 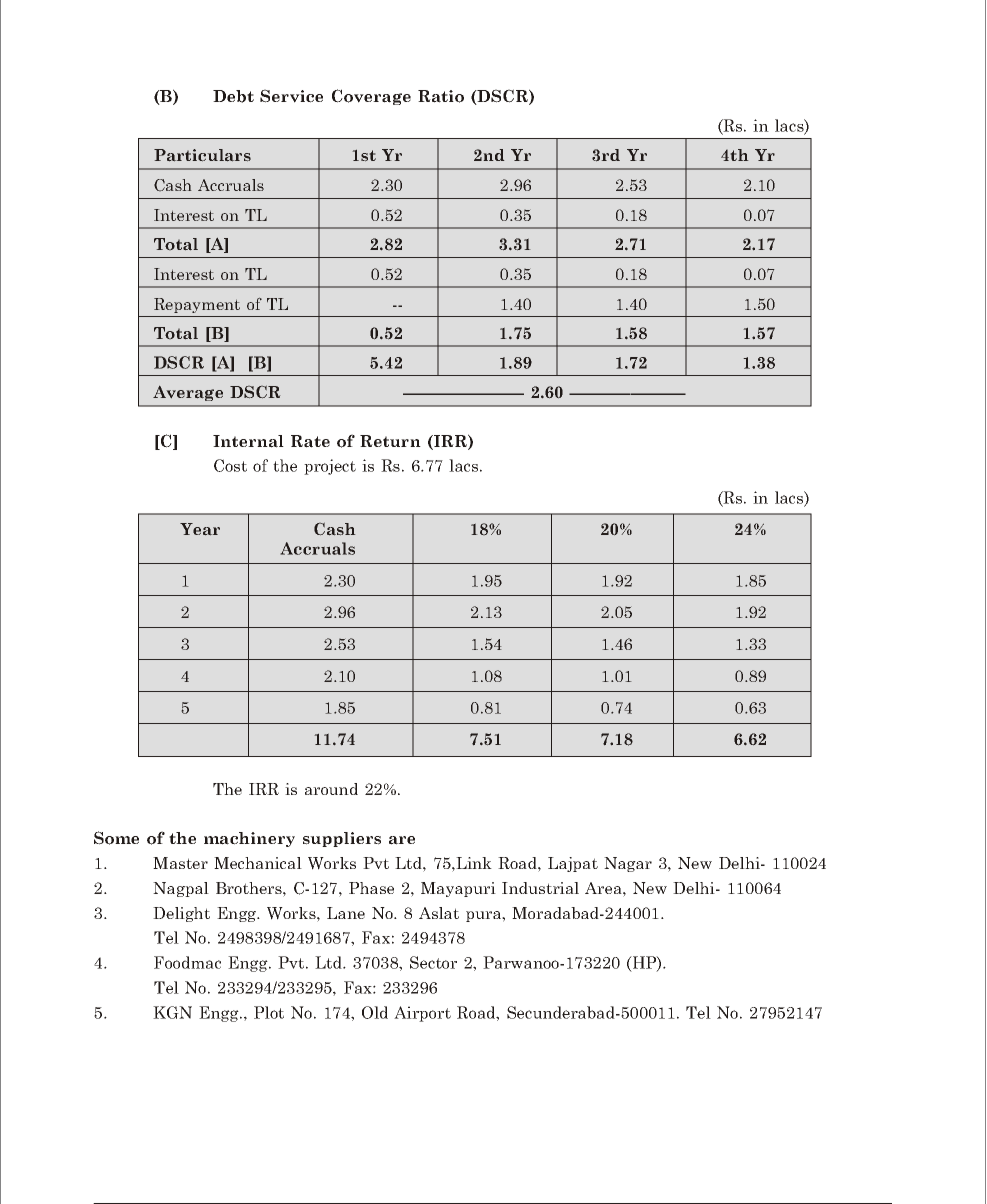 What do you see at coordinates (330, 467) in the screenshot?
I see `project` at bounding box center [330, 467].
